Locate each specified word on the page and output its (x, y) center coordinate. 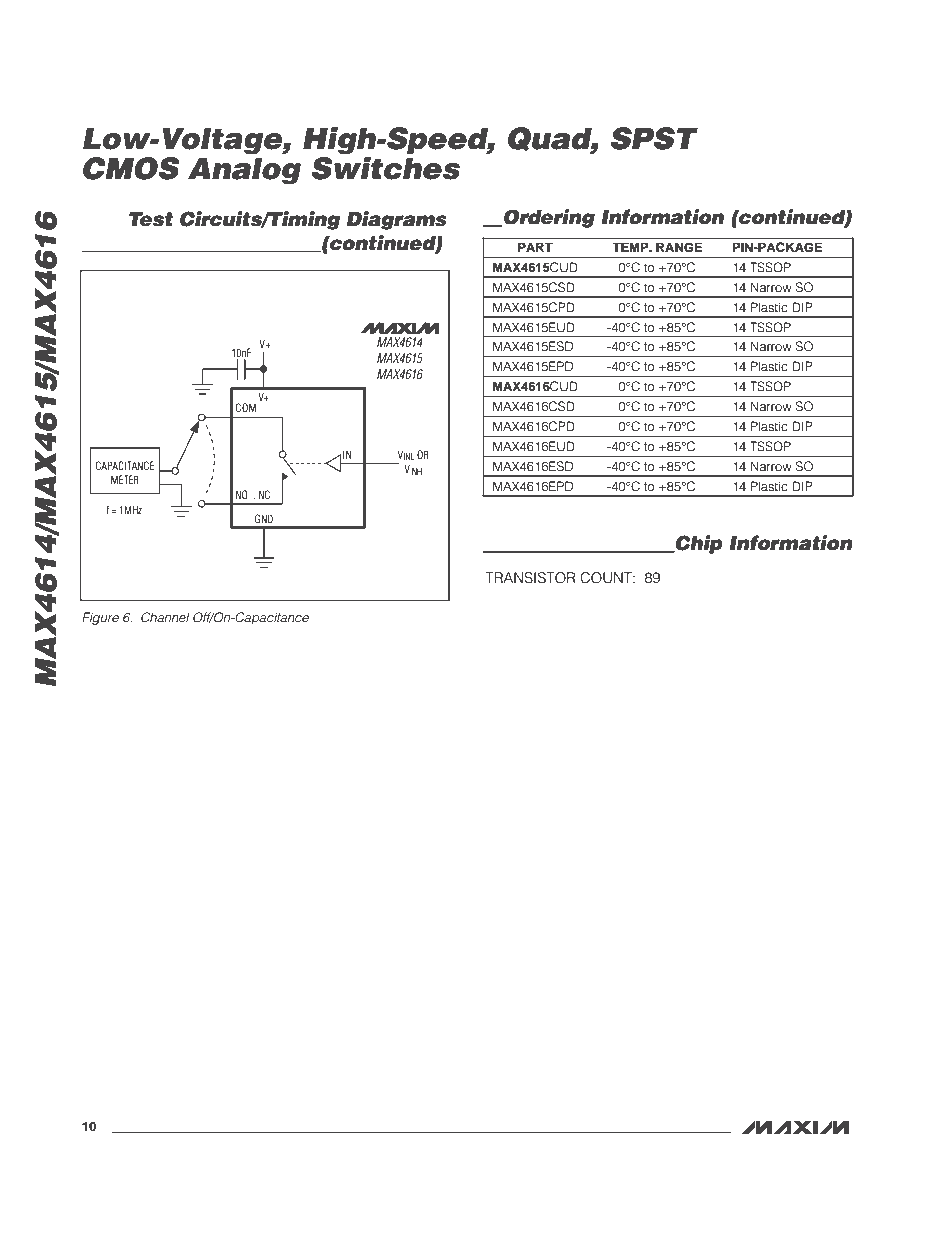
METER (125, 479)
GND (264, 518)
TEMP (631, 247)
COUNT (607, 578)
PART (535, 247)
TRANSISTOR (530, 578)
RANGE (679, 247)
